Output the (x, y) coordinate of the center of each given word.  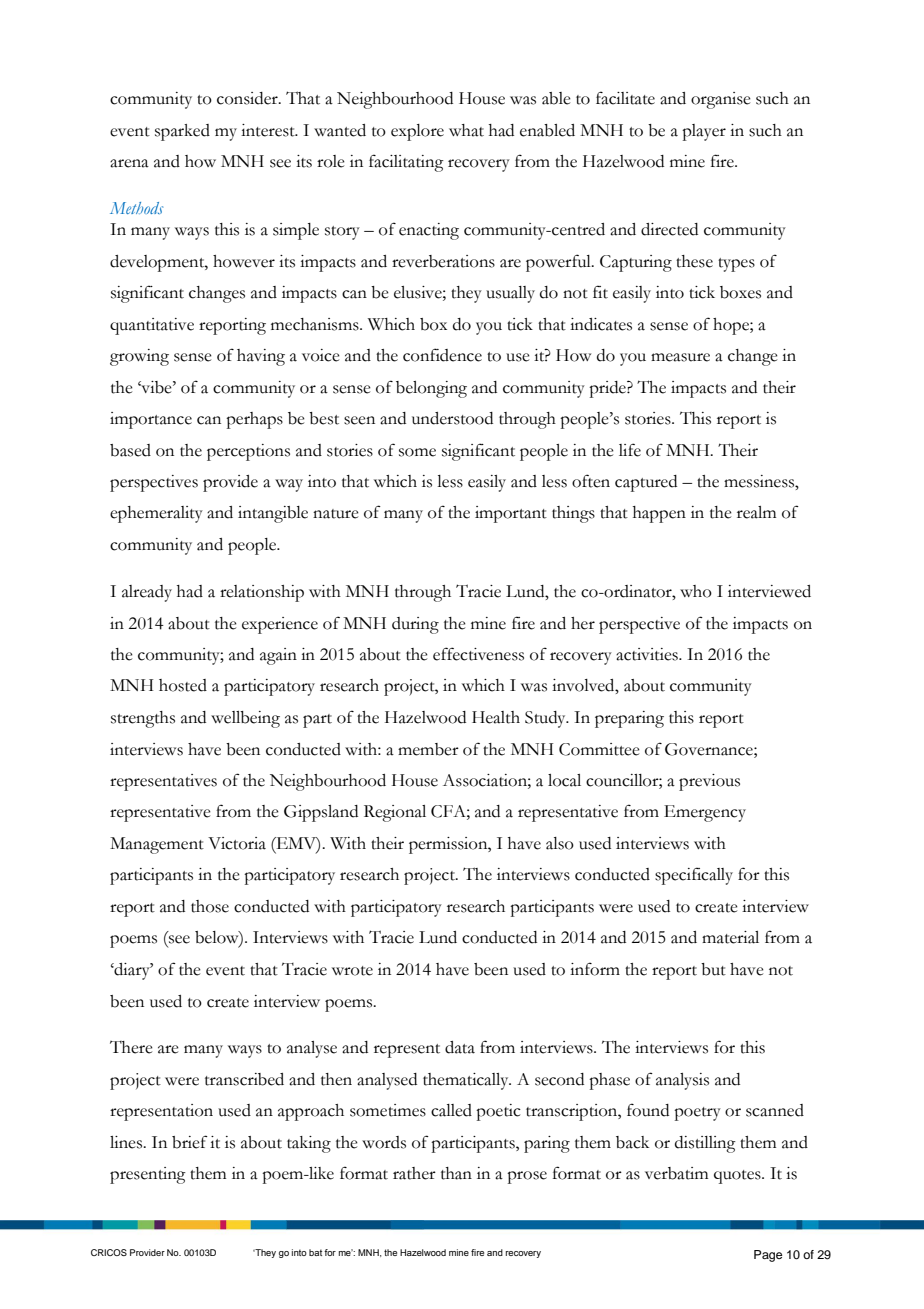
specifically (694, 876)
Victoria (237, 843)
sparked (182, 132)
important (511, 514)
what (466, 130)
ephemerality (156, 514)
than (456, 1173)
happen (659, 514)
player (704, 132)
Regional (395, 813)
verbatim (676, 1173)
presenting (148, 1175)
